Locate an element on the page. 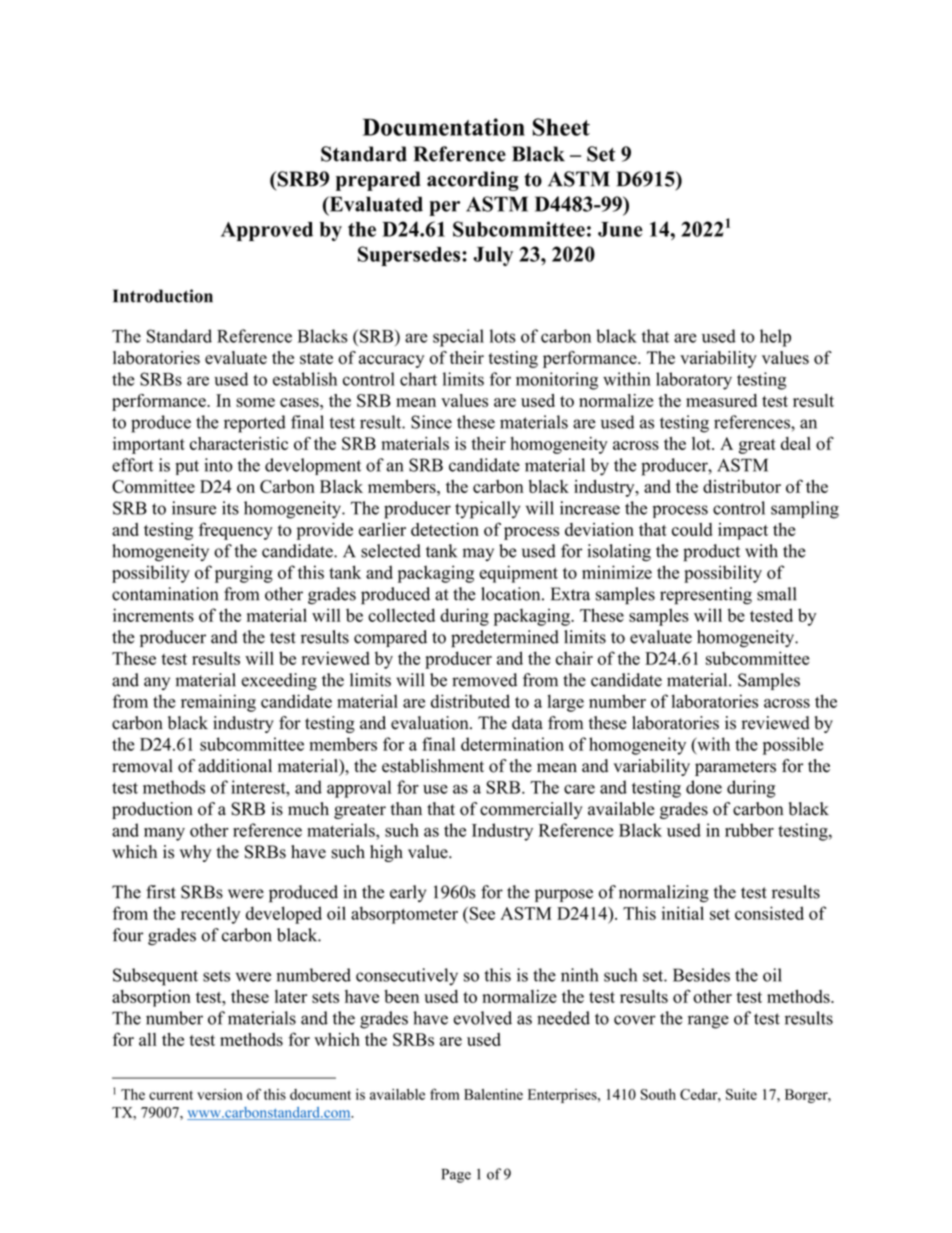  version is located at coordinates (220, 1094).
